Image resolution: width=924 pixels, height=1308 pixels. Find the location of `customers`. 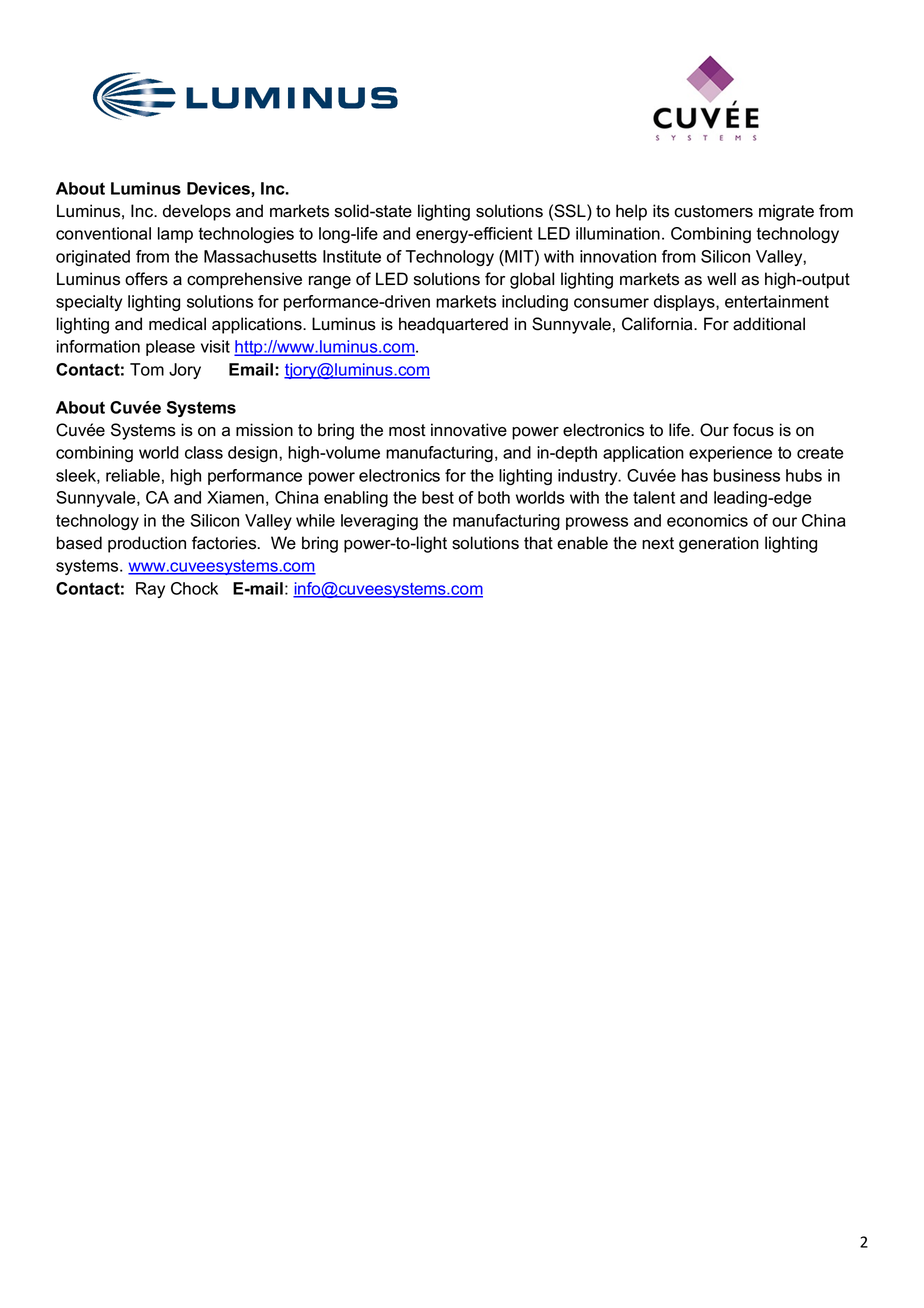

customers is located at coordinates (713, 211).
